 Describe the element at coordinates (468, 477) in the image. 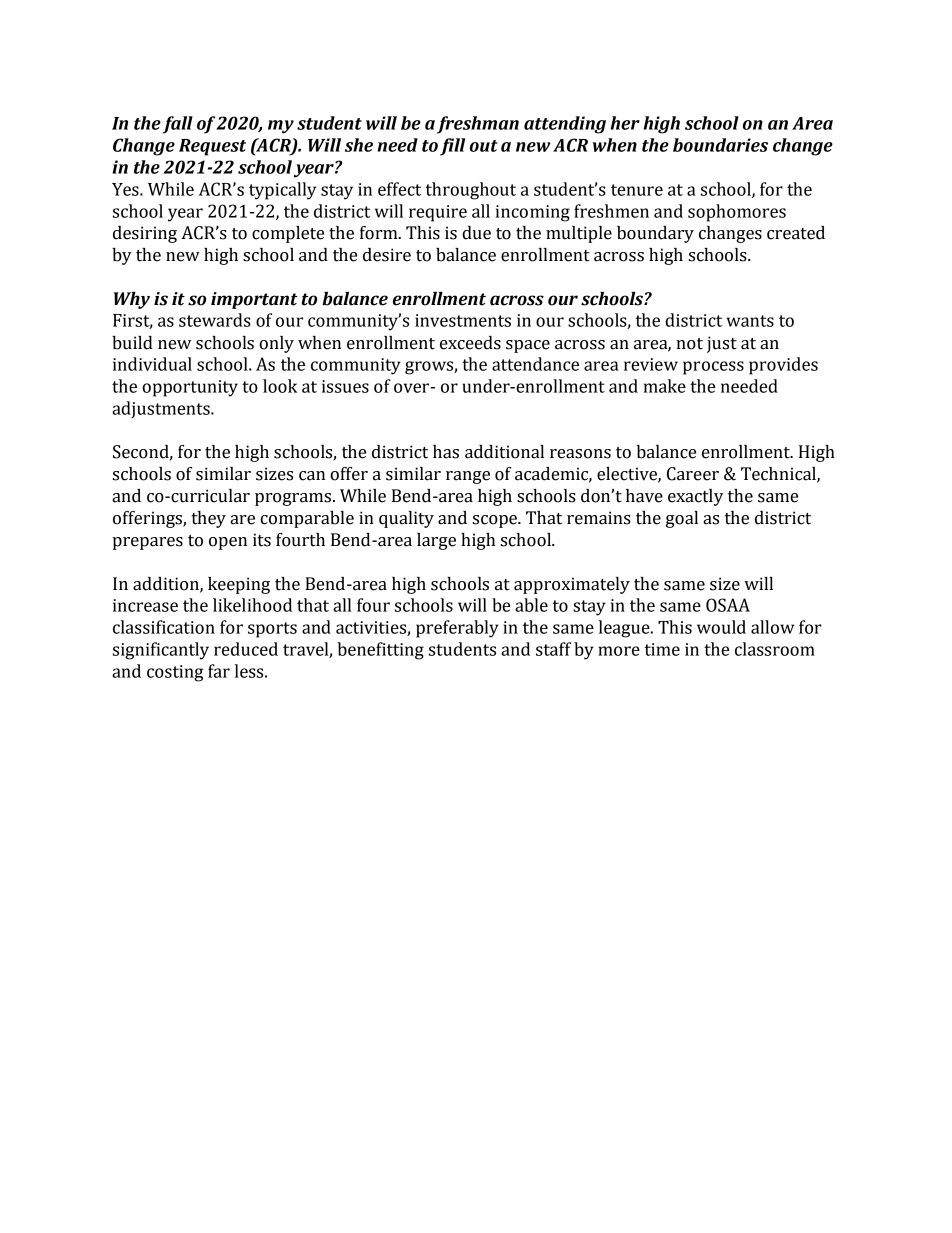

I see `range` at that location.
